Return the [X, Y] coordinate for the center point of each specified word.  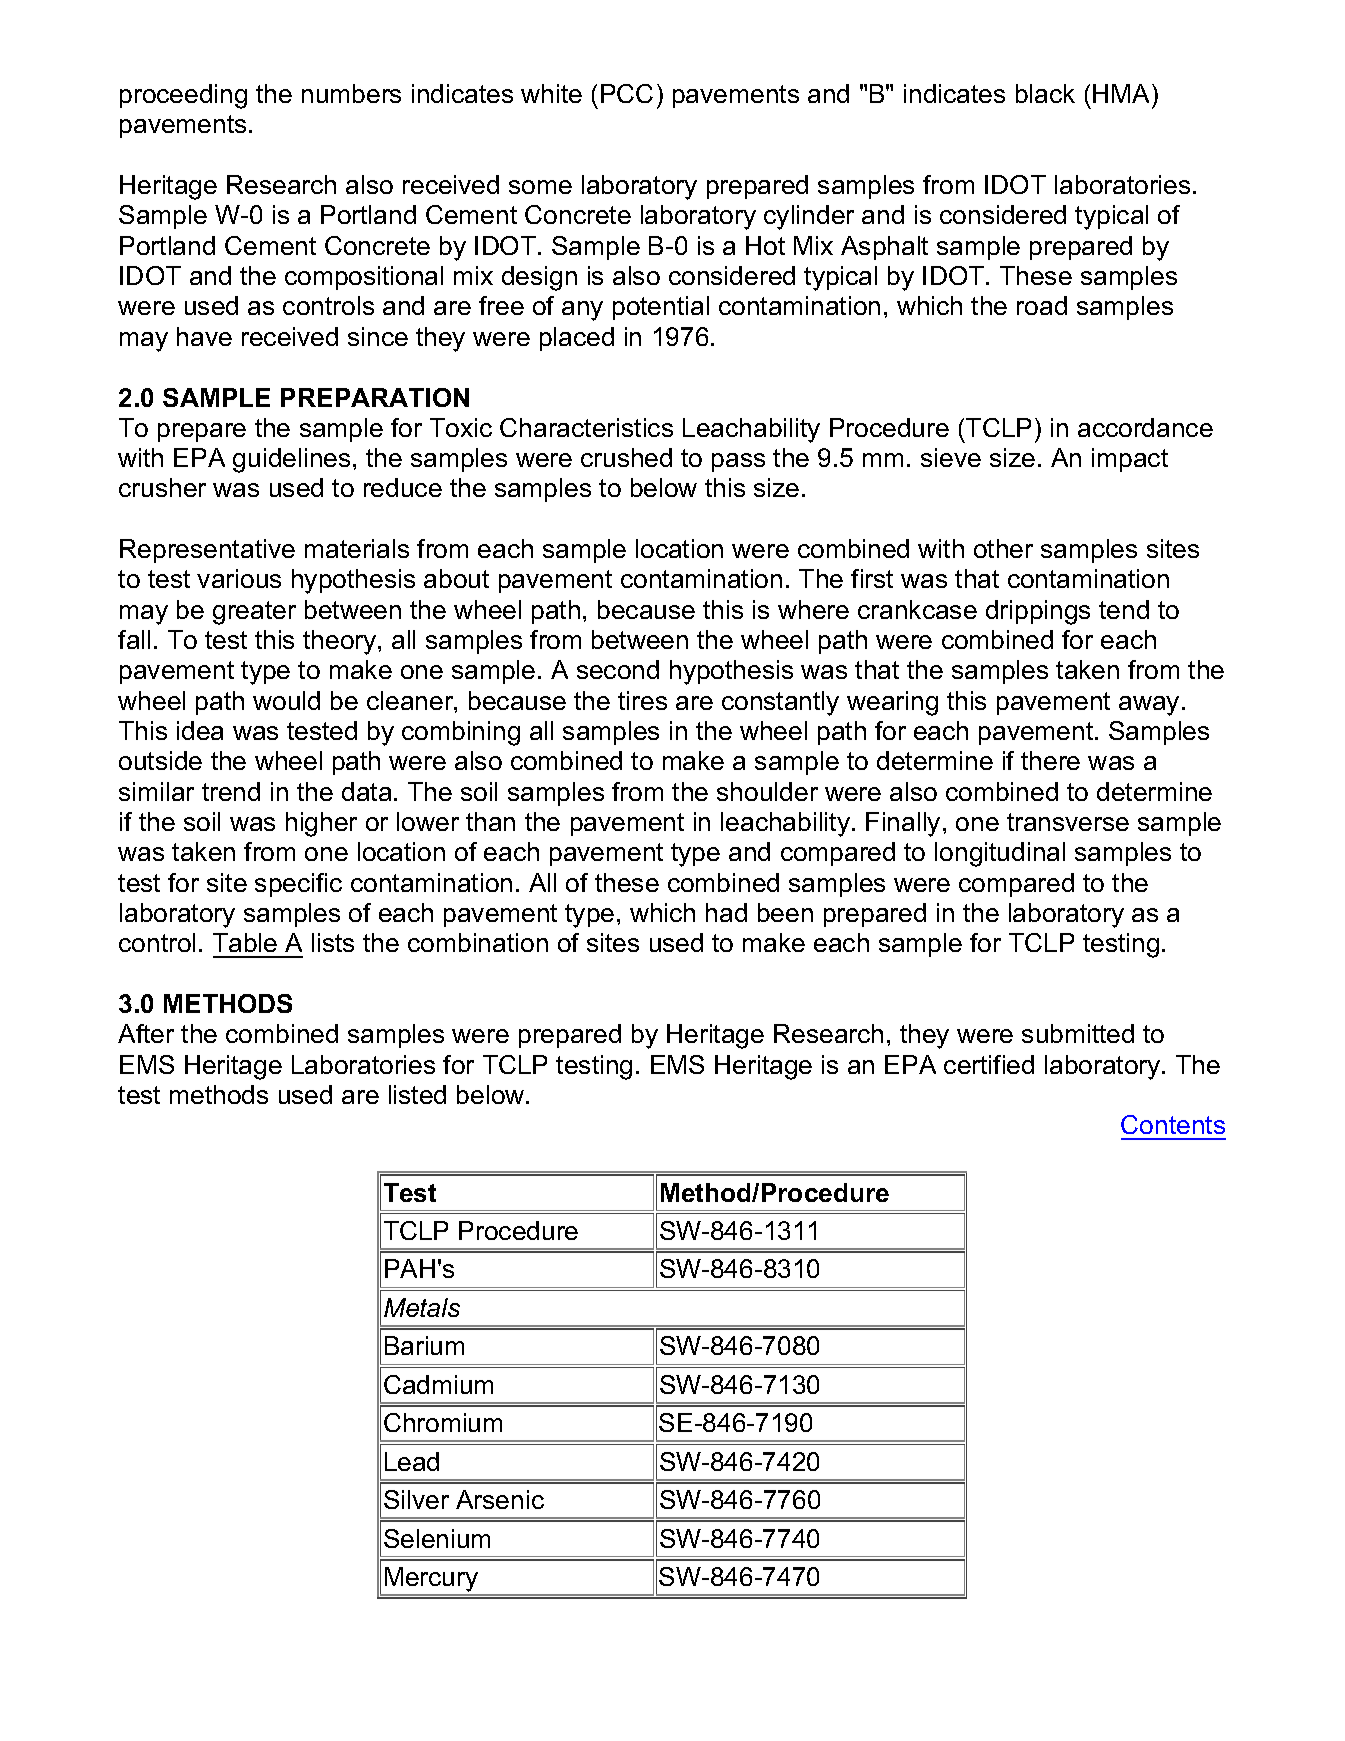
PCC [627, 93]
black [1045, 93]
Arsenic [500, 1499]
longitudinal [1000, 854]
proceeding [183, 96]
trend [231, 791]
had [726, 912]
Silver [416, 1499]
